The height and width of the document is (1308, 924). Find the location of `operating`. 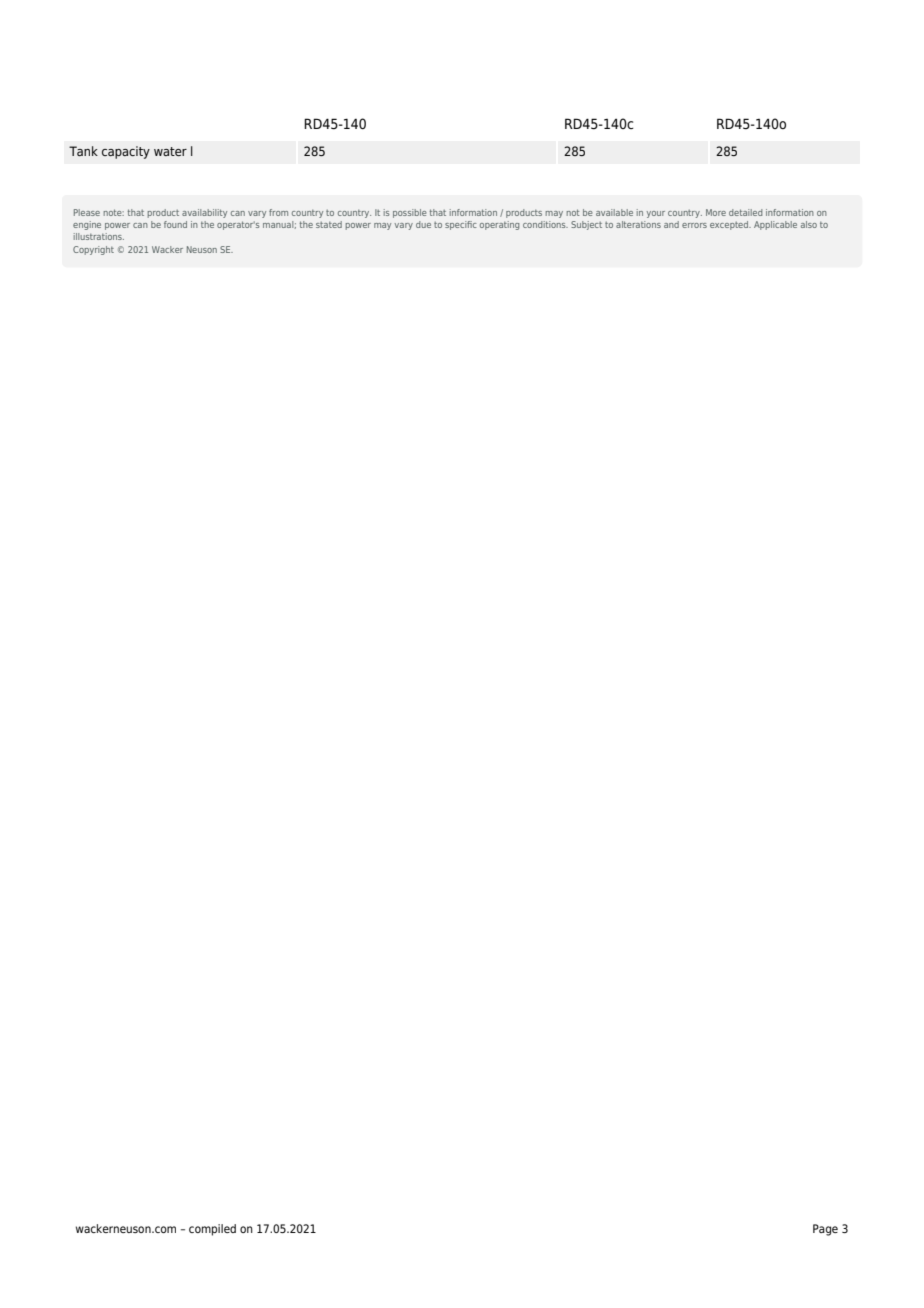

operating is located at coordinates (499, 225).
